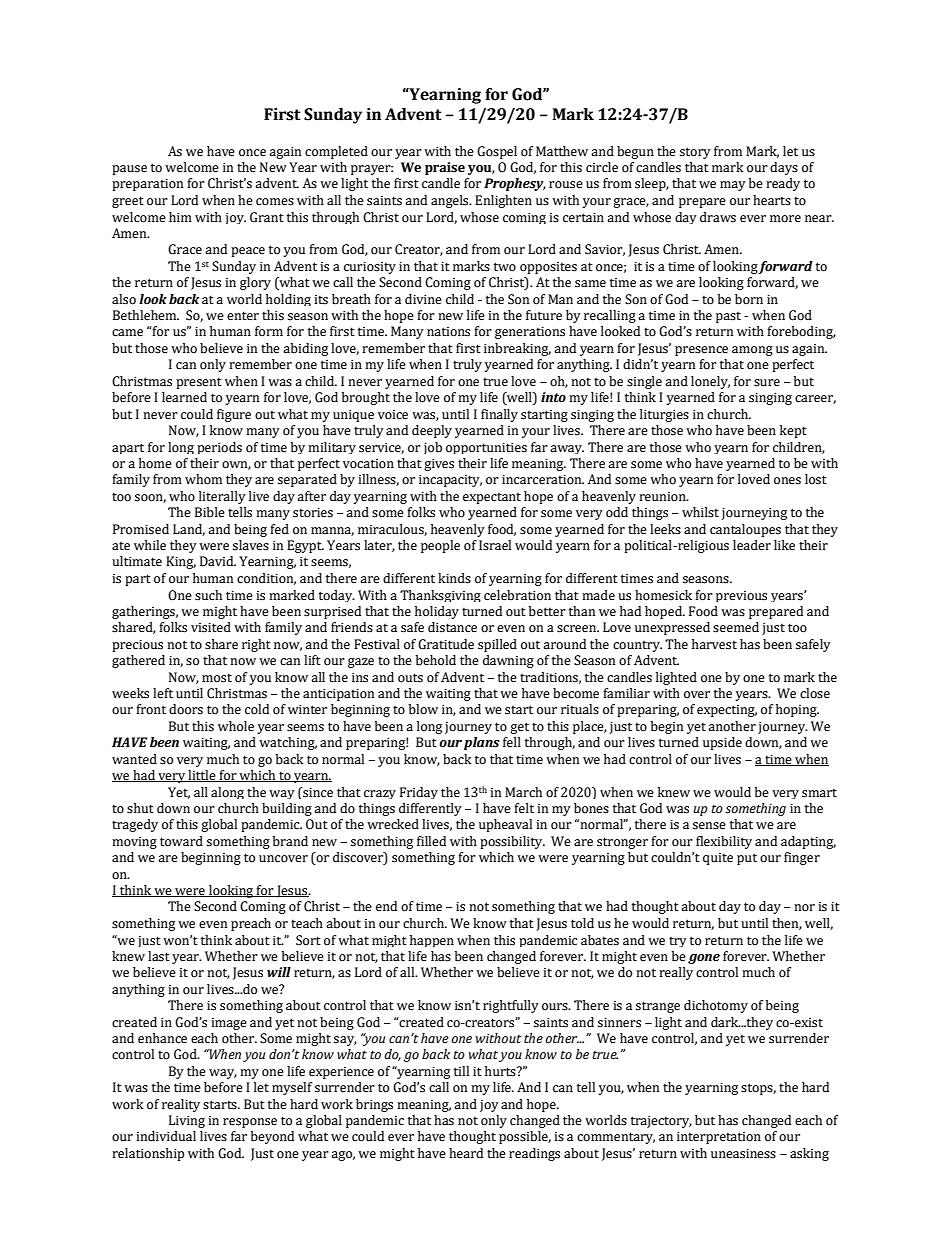 This page has height=1233, width=952. I want to click on expectant, so click(492, 498).
